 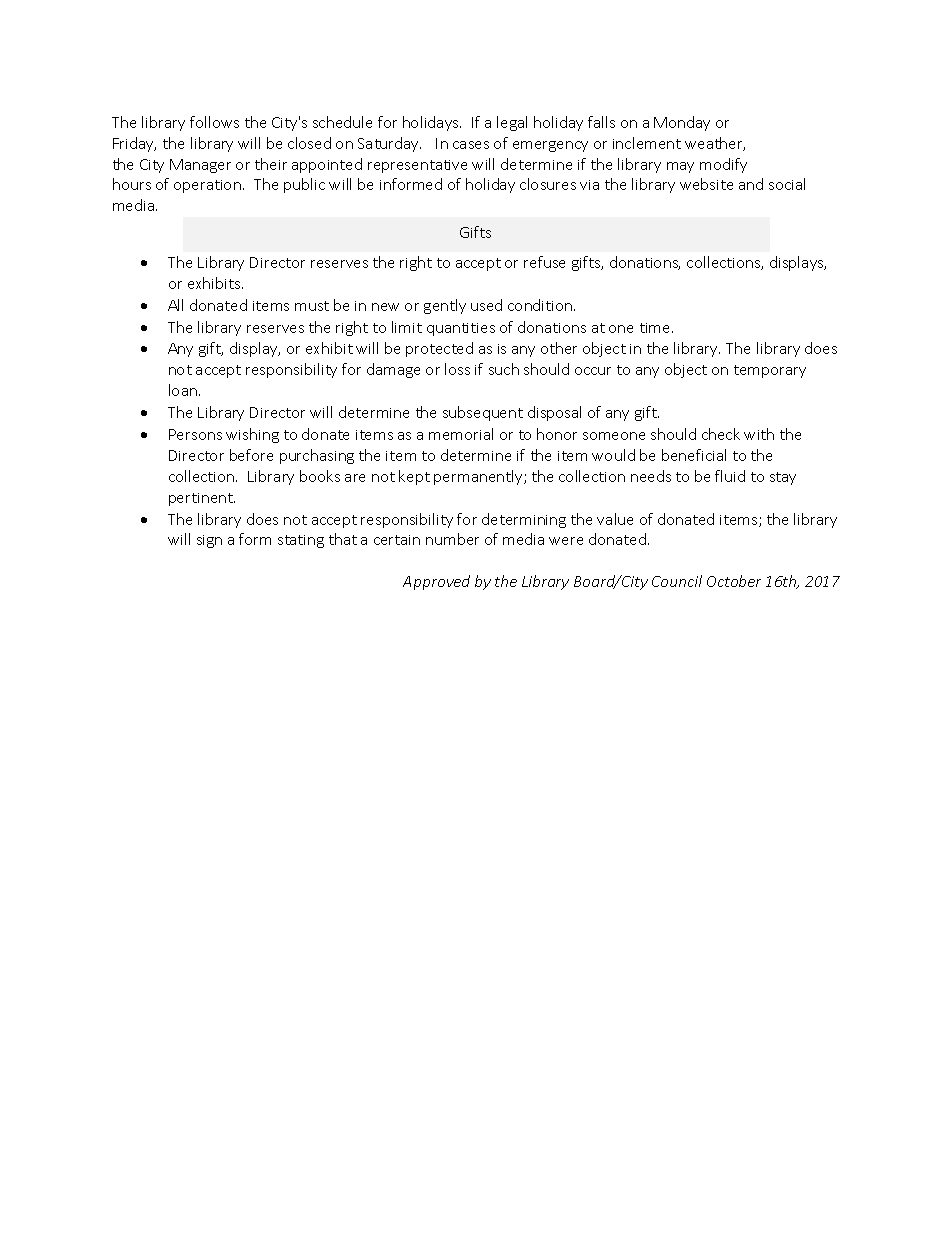 What do you see at coordinates (214, 122) in the image?
I see `follows` at bounding box center [214, 122].
